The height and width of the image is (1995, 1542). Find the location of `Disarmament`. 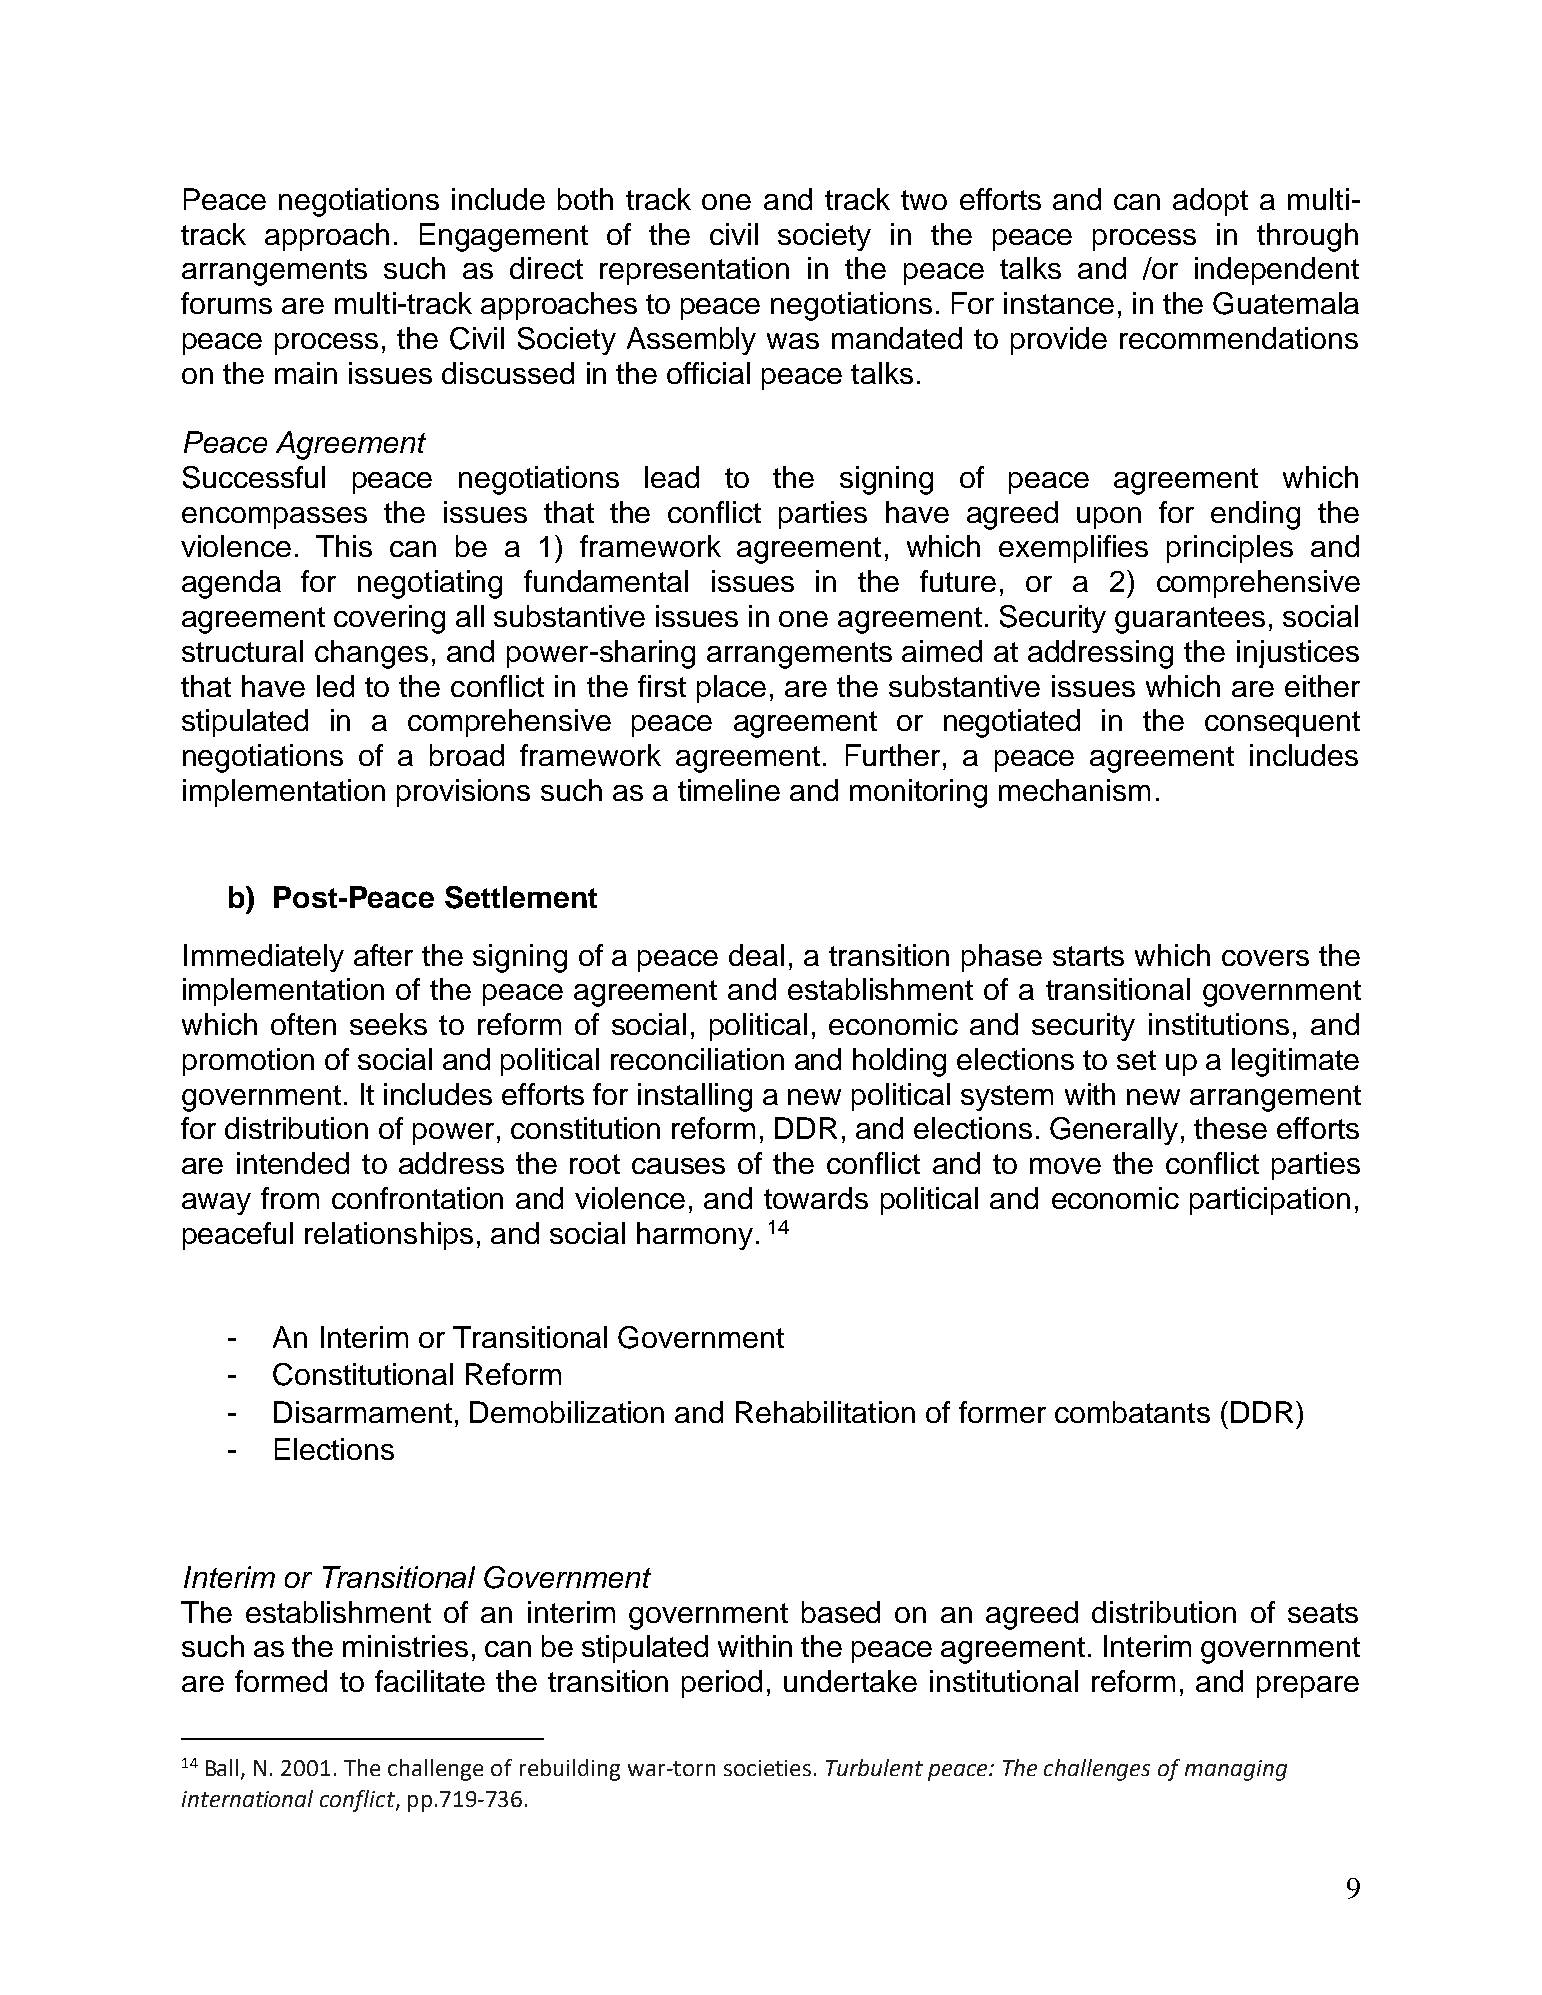

Disarmament is located at coordinates (363, 1412).
